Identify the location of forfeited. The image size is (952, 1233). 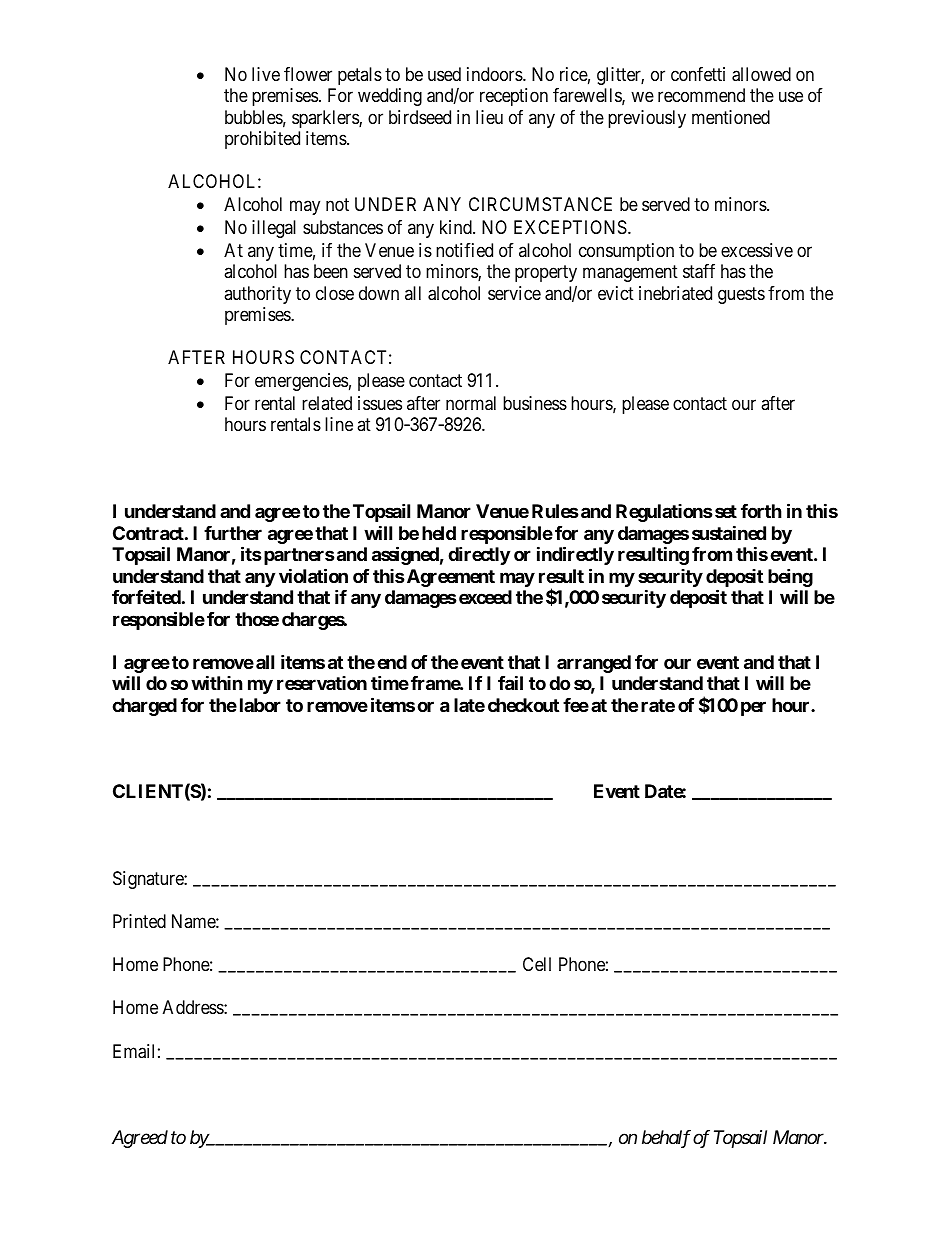
(146, 596).
